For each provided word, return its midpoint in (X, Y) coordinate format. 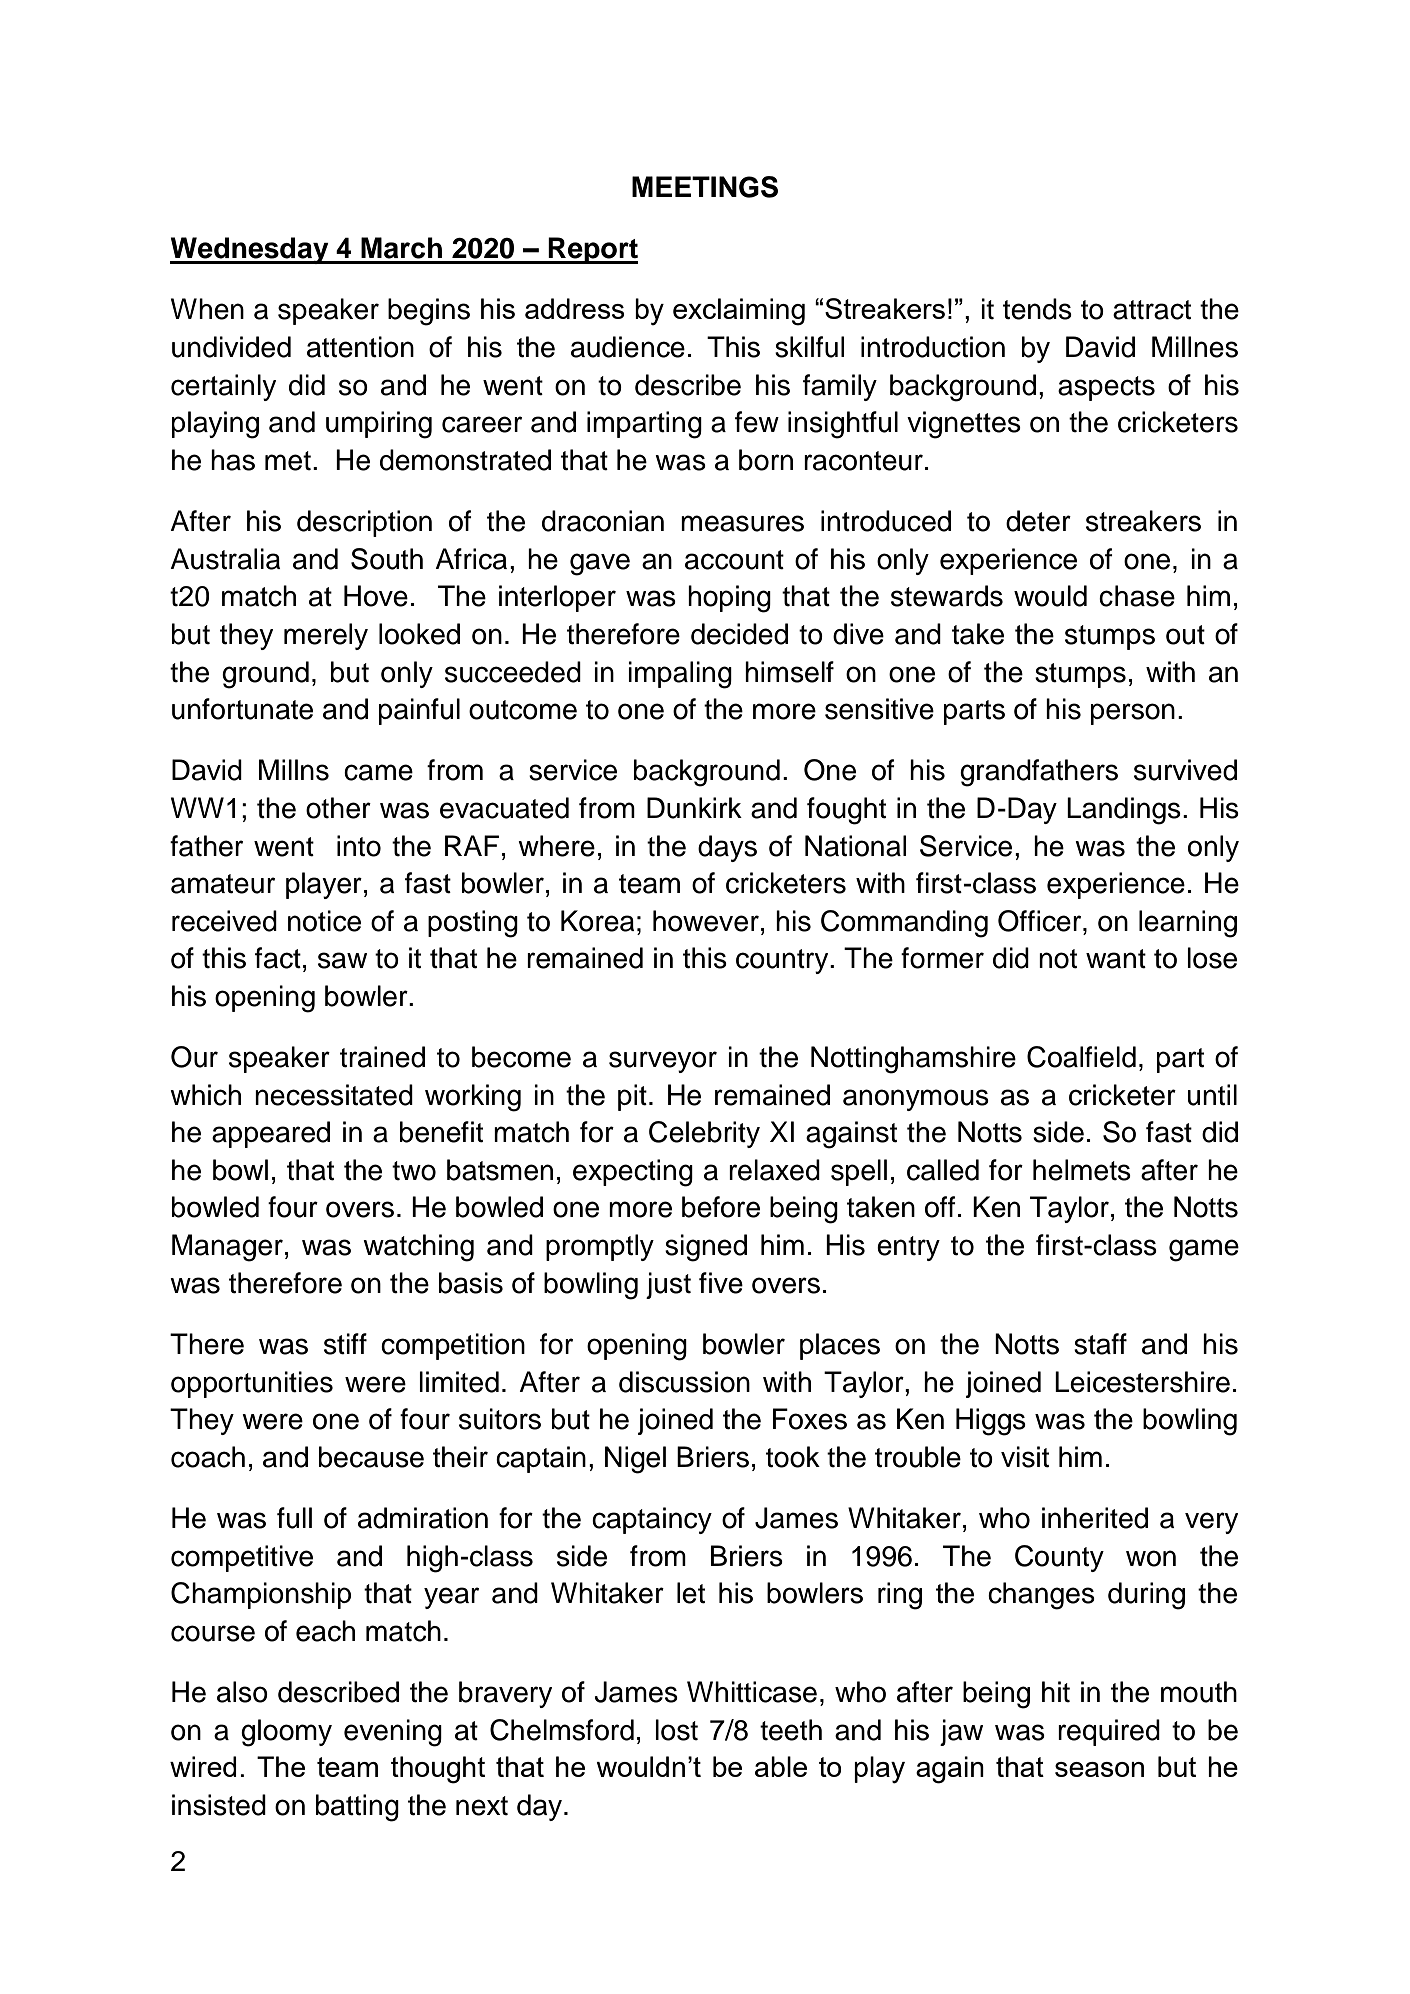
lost (676, 1730)
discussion (684, 1382)
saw (342, 960)
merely (326, 636)
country (783, 961)
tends (1037, 309)
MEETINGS (705, 187)
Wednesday (250, 250)
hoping (729, 599)
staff (1100, 1344)
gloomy (286, 1733)
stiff (345, 1344)
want (1116, 959)
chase (1137, 596)
